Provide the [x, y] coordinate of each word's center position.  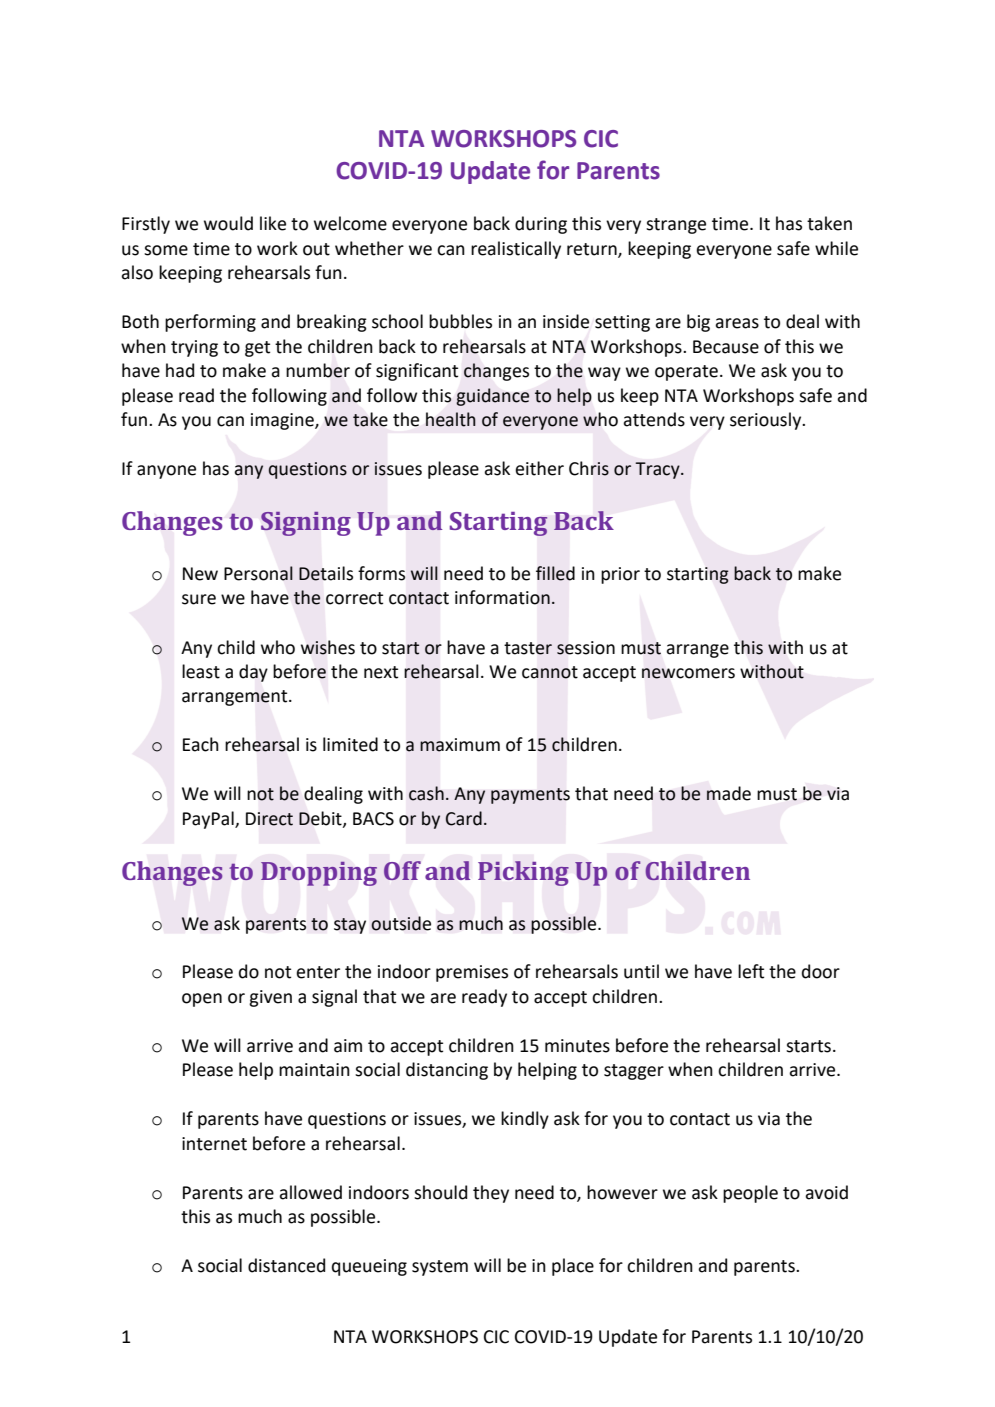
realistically [516, 250]
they [491, 1194]
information [502, 597]
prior [620, 575]
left [751, 971]
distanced [286, 1265]
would [228, 223]
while [836, 248]
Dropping [319, 874]
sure [199, 599]
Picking [523, 873]
